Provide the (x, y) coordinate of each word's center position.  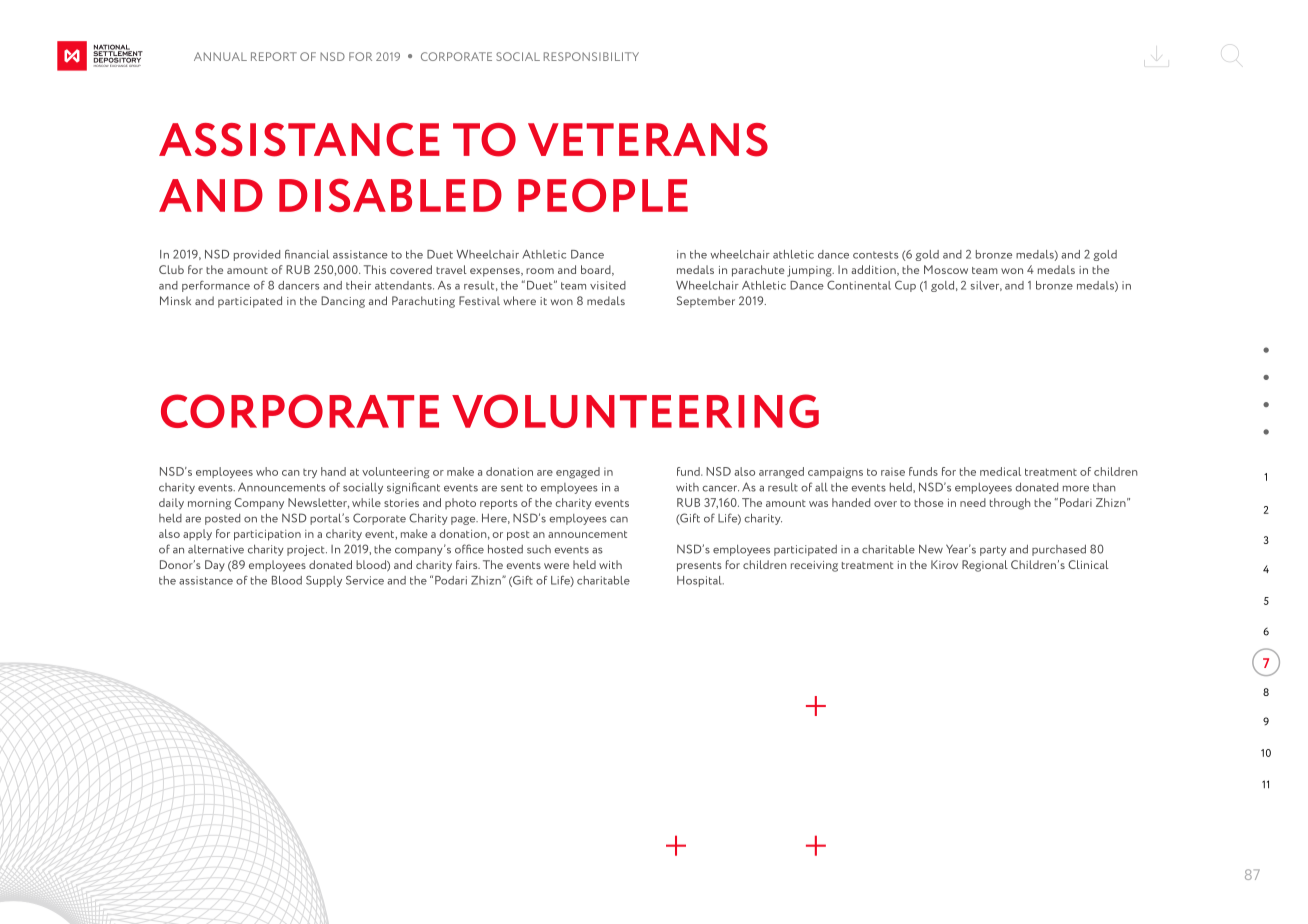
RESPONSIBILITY (591, 56)
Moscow (946, 269)
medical (1000, 471)
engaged (578, 473)
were (556, 566)
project (307, 550)
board (597, 270)
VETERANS (648, 140)
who (267, 471)
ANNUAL (220, 56)
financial (307, 254)
